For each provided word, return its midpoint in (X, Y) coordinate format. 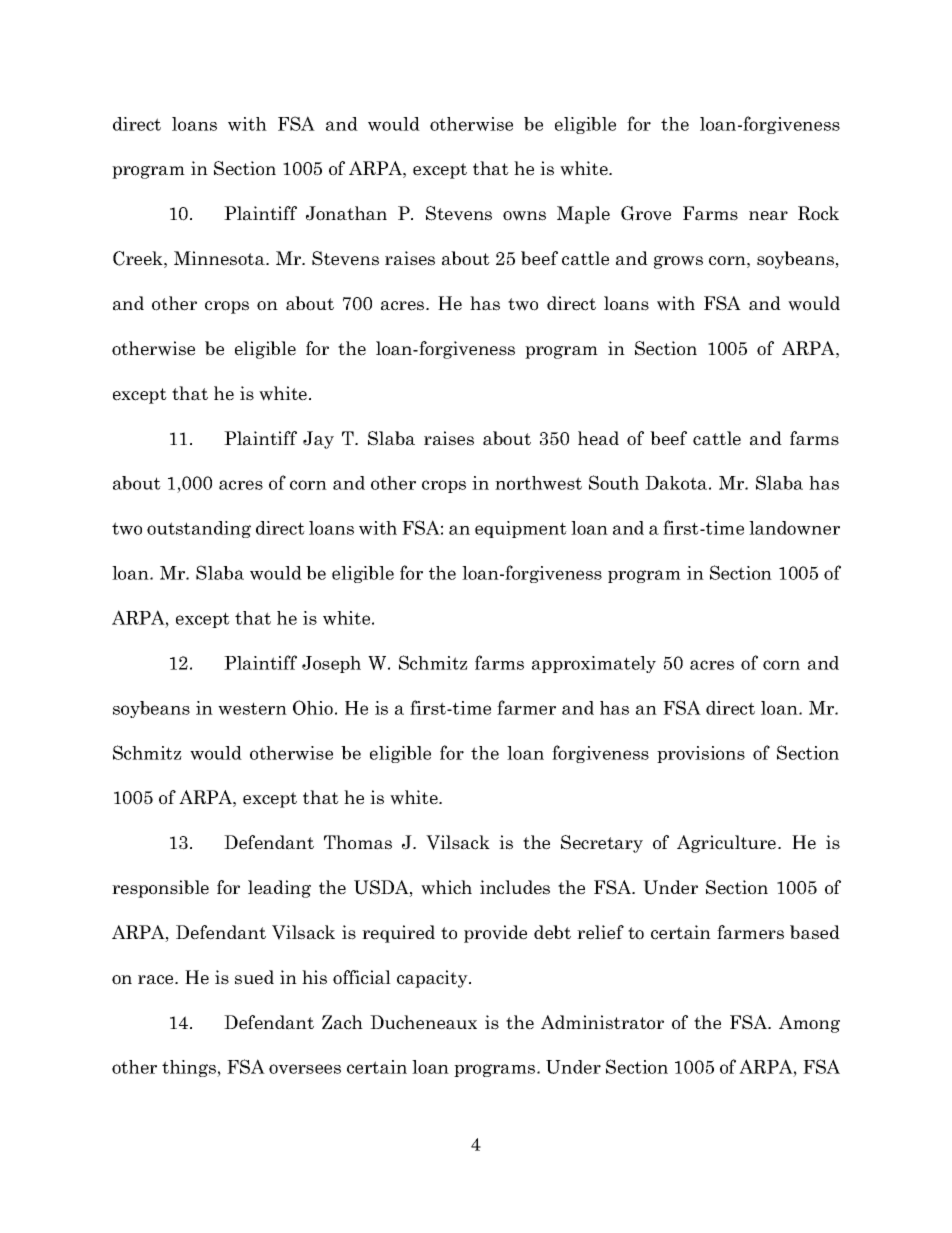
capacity (433, 979)
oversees (305, 1069)
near (768, 216)
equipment (521, 529)
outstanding (199, 529)
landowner (794, 528)
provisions (701, 754)
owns (524, 216)
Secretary (602, 844)
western (252, 708)
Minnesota (220, 258)
